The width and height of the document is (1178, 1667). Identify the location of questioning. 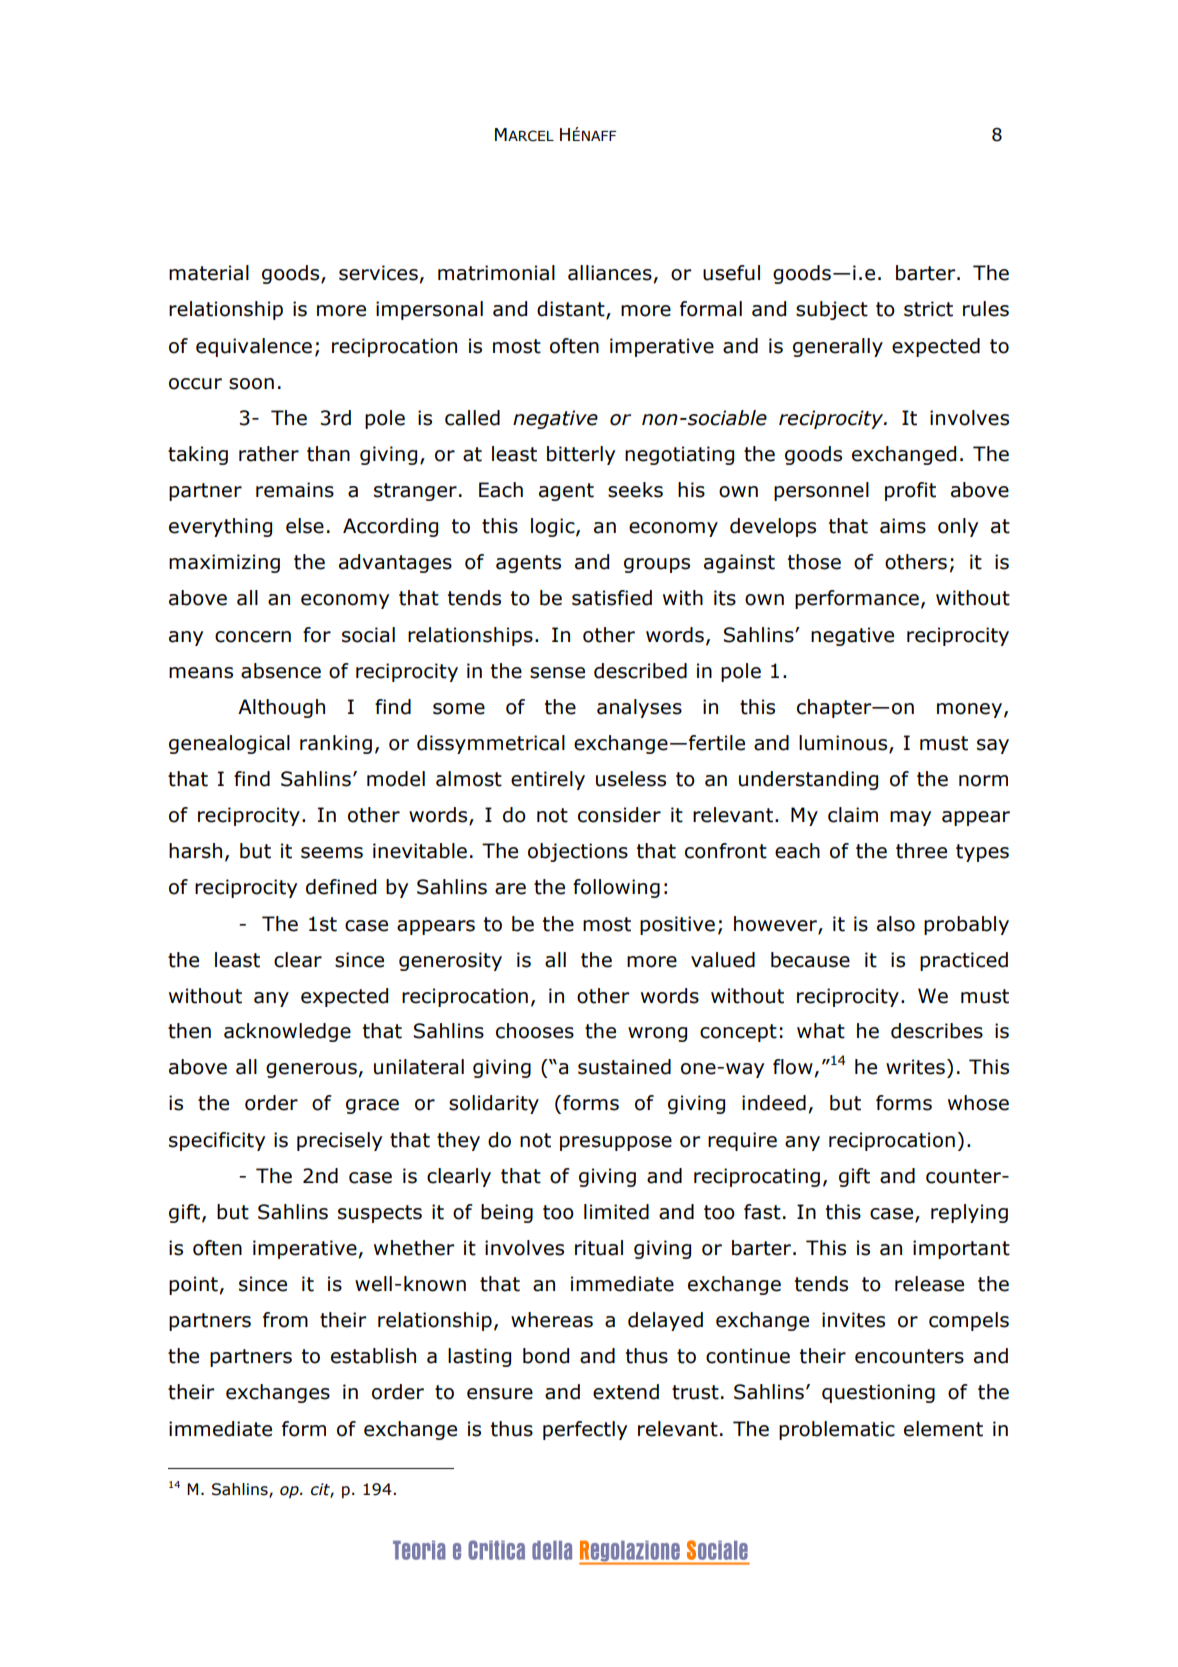
(878, 1393).
